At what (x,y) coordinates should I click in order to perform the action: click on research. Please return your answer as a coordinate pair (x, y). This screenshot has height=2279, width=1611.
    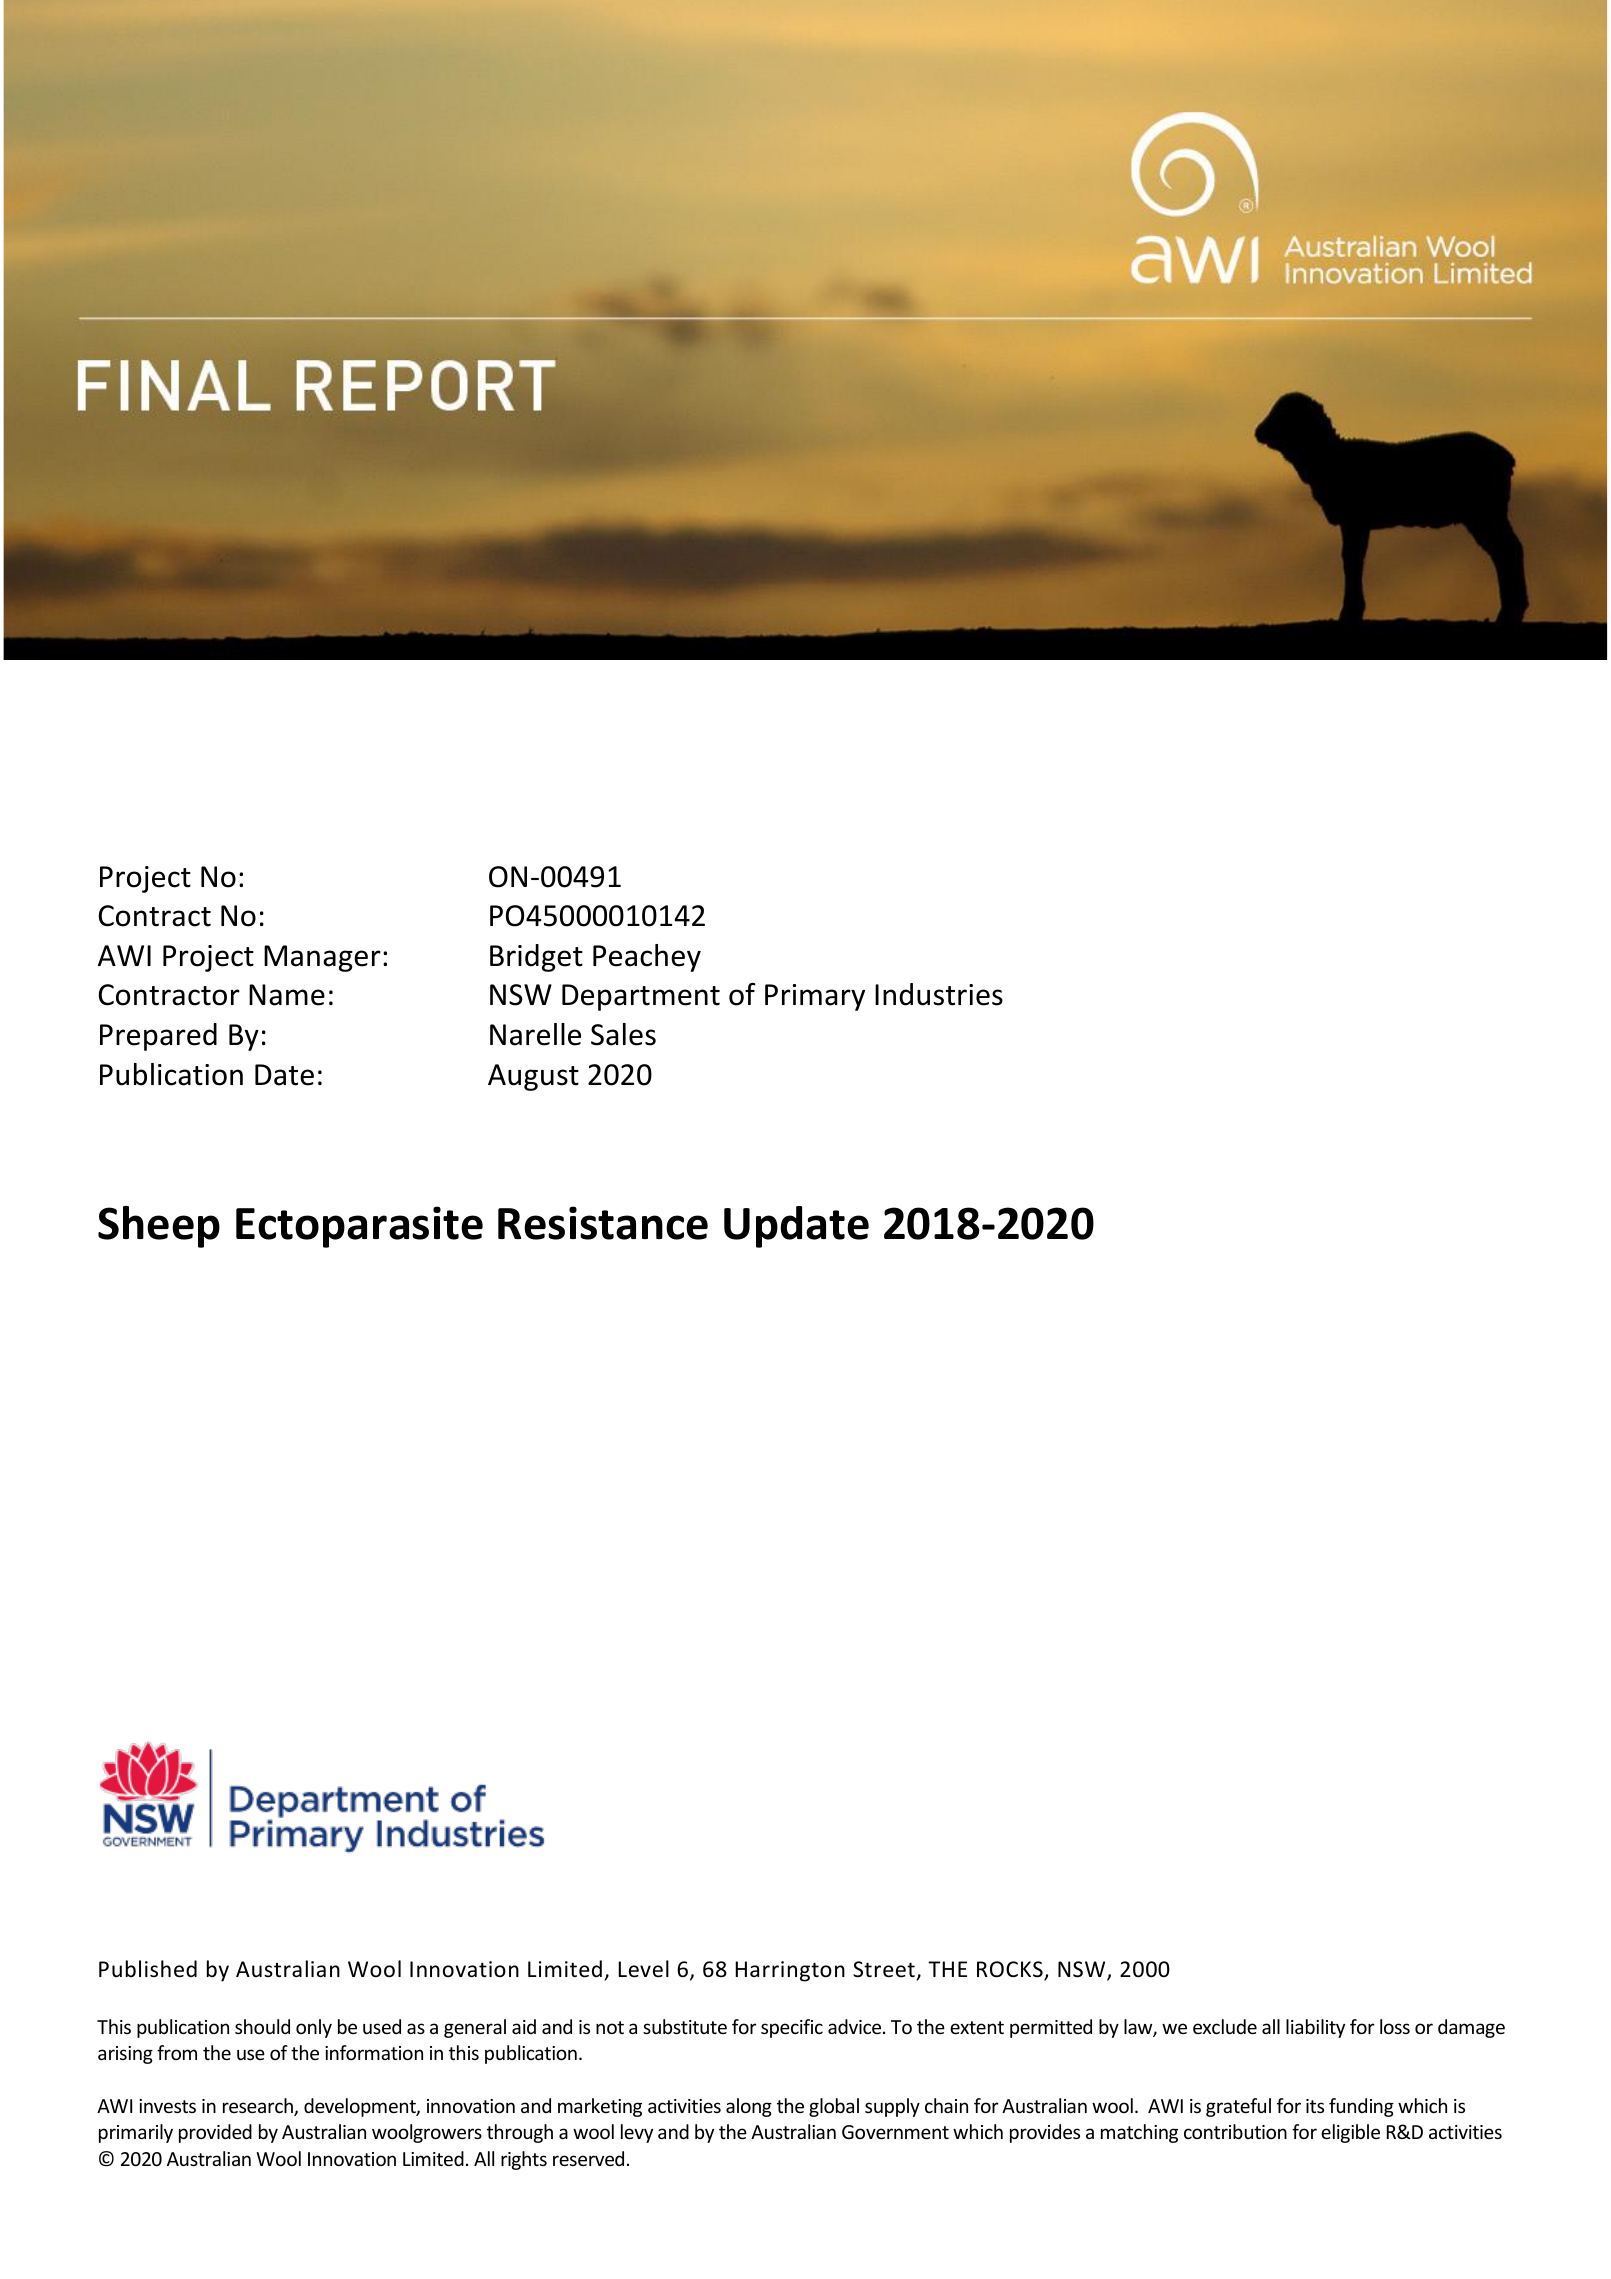
    Looking at the image, I should click on (259, 2107).
